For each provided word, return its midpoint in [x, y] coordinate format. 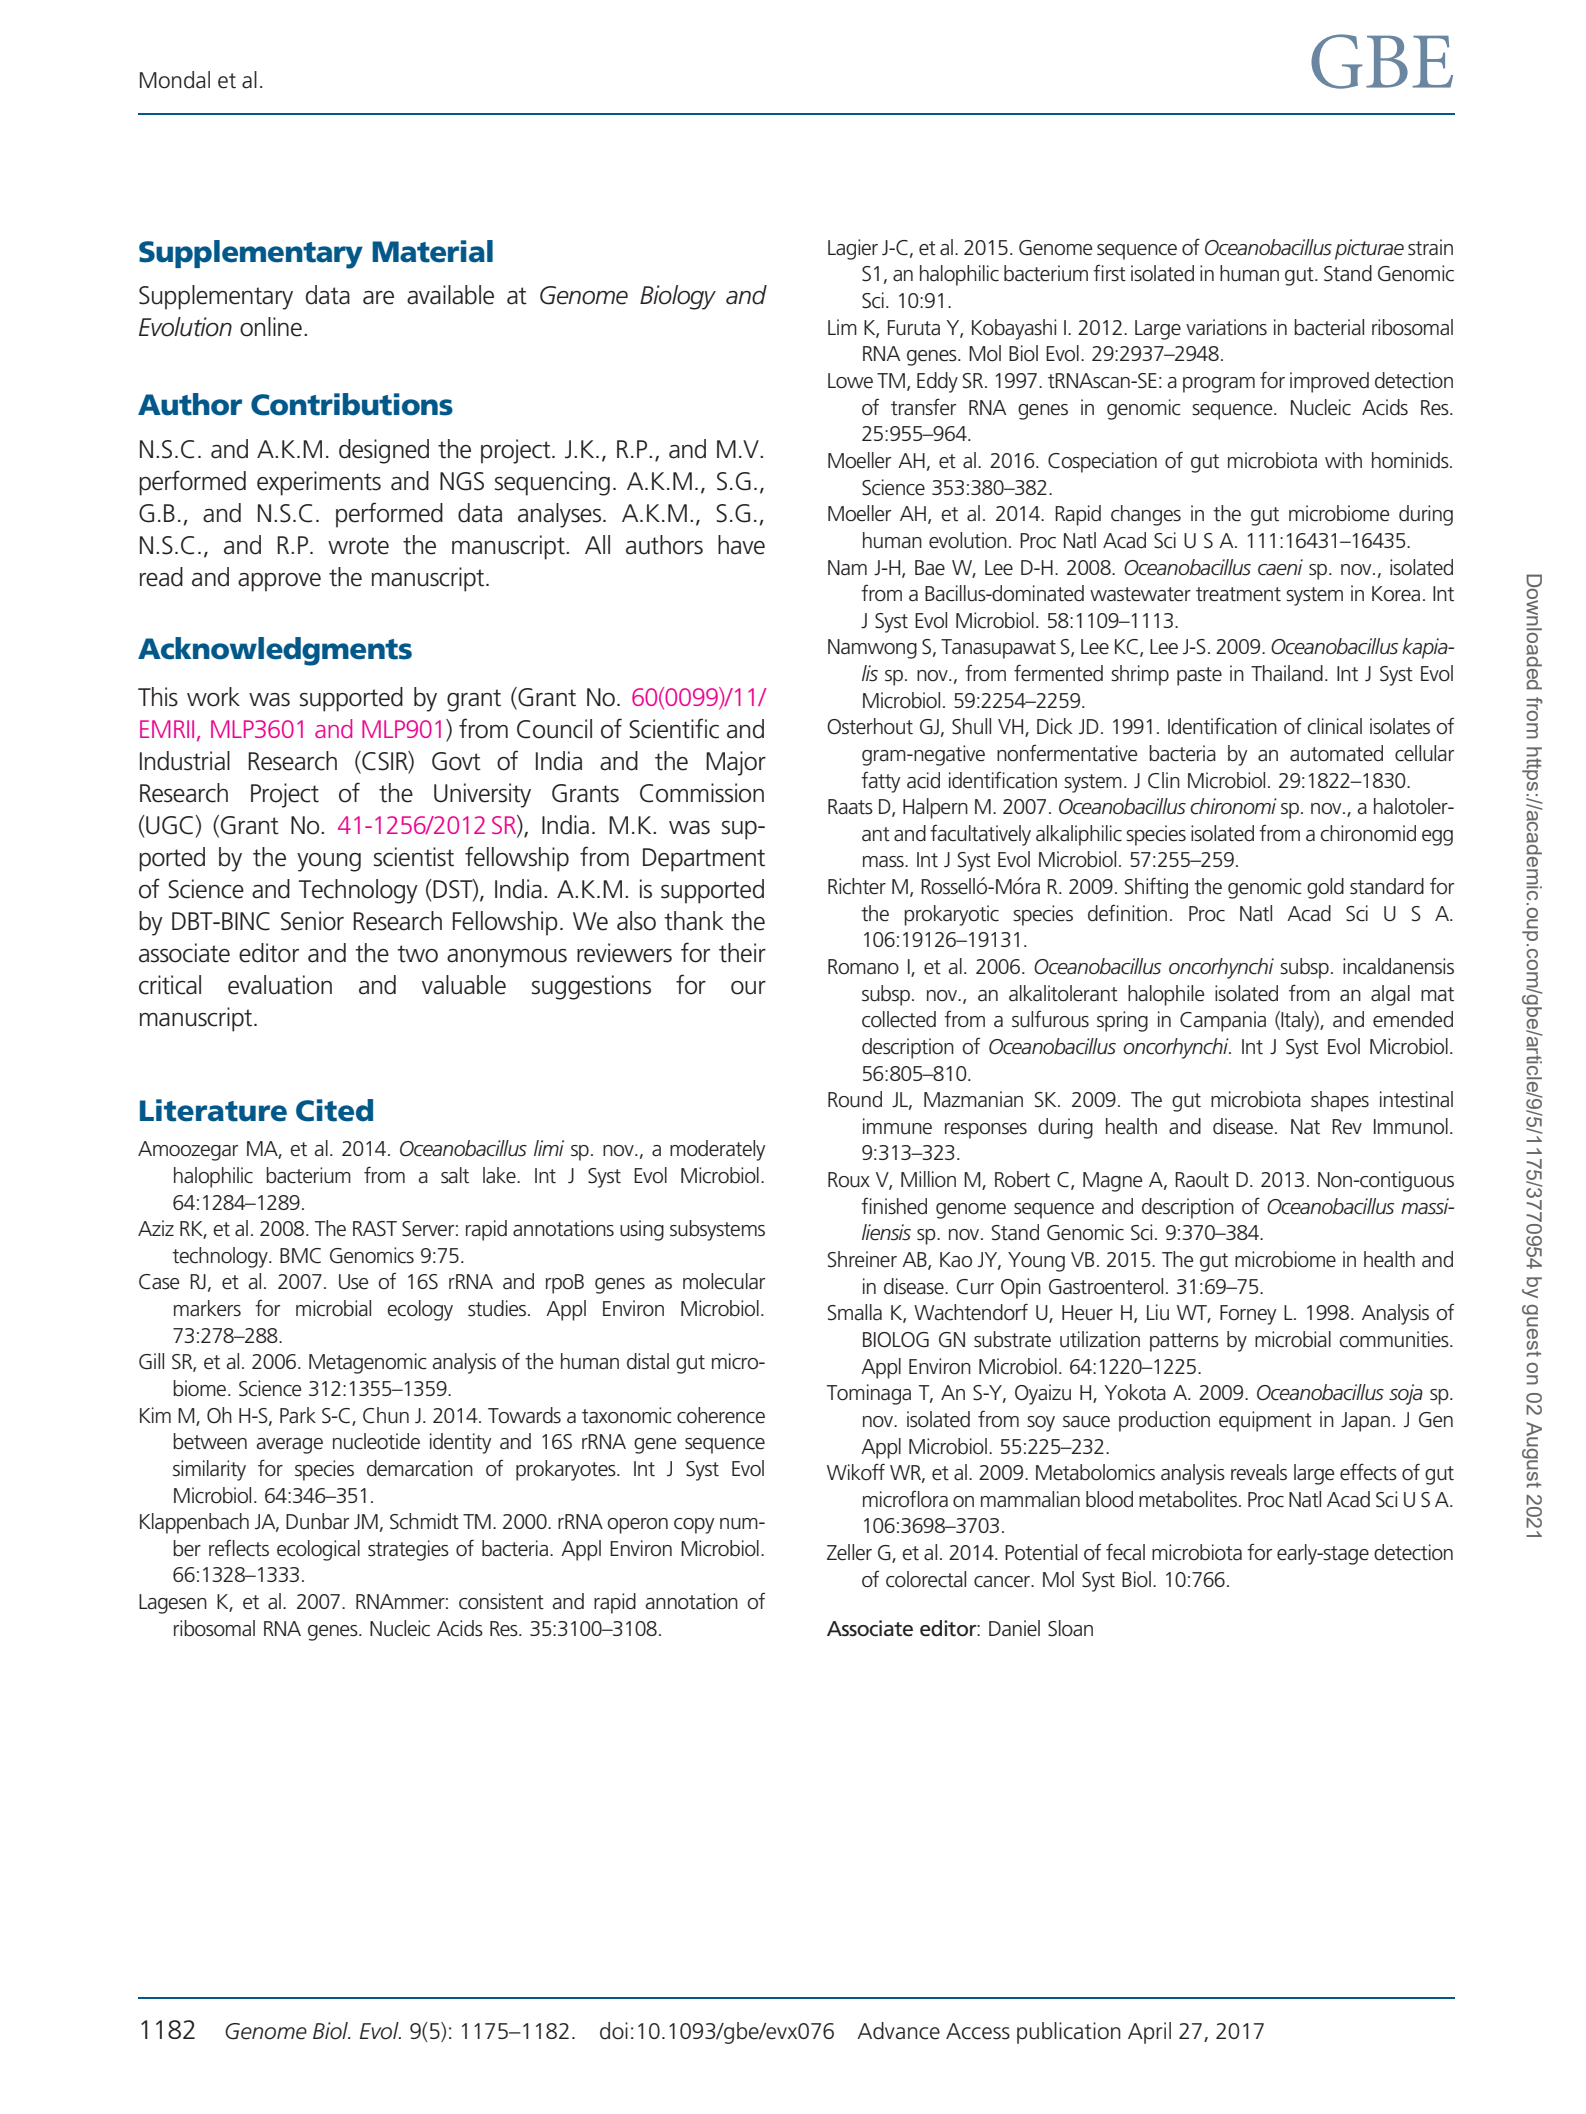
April [1149, 2033]
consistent [501, 1601]
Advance [898, 2031]
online [271, 327]
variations [1226, 327]
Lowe [850, 381]
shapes [1340, 1101]
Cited [334, 1110]
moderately [717, 1150]
